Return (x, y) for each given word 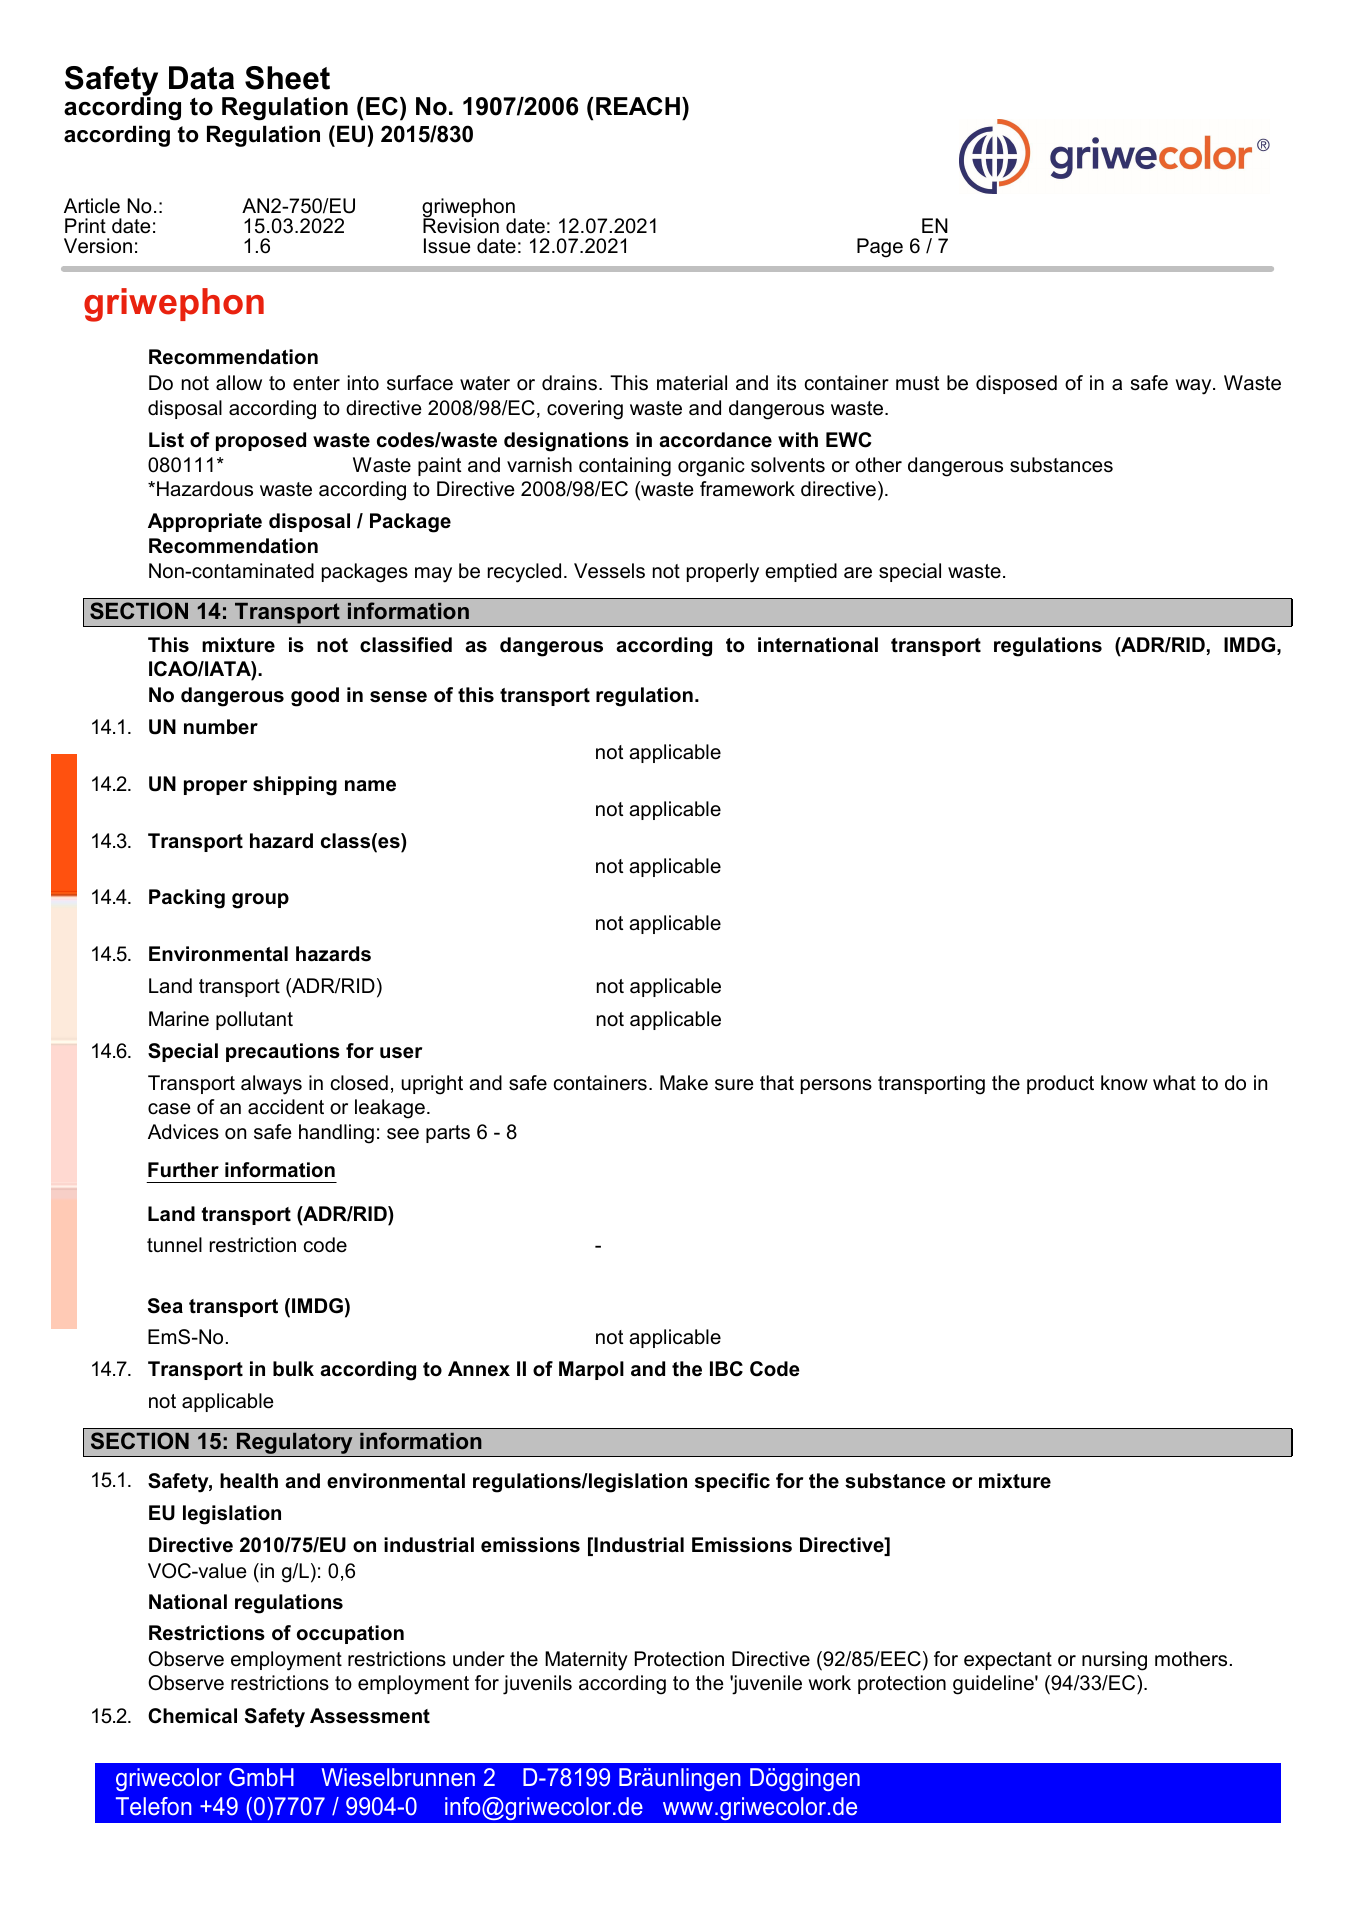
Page (880, 248)
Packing (187, 899)
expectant (1008, 1661)
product (1060, 1084)
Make (684, 1083)
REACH (638, 106)
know (1124, 1082)
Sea (165, 1306)
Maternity (586, 1661)
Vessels (609, 571)
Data (201, 78)
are (858, 573)
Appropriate (205, 522)
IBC (726, 1369)
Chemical (192, 1716)
